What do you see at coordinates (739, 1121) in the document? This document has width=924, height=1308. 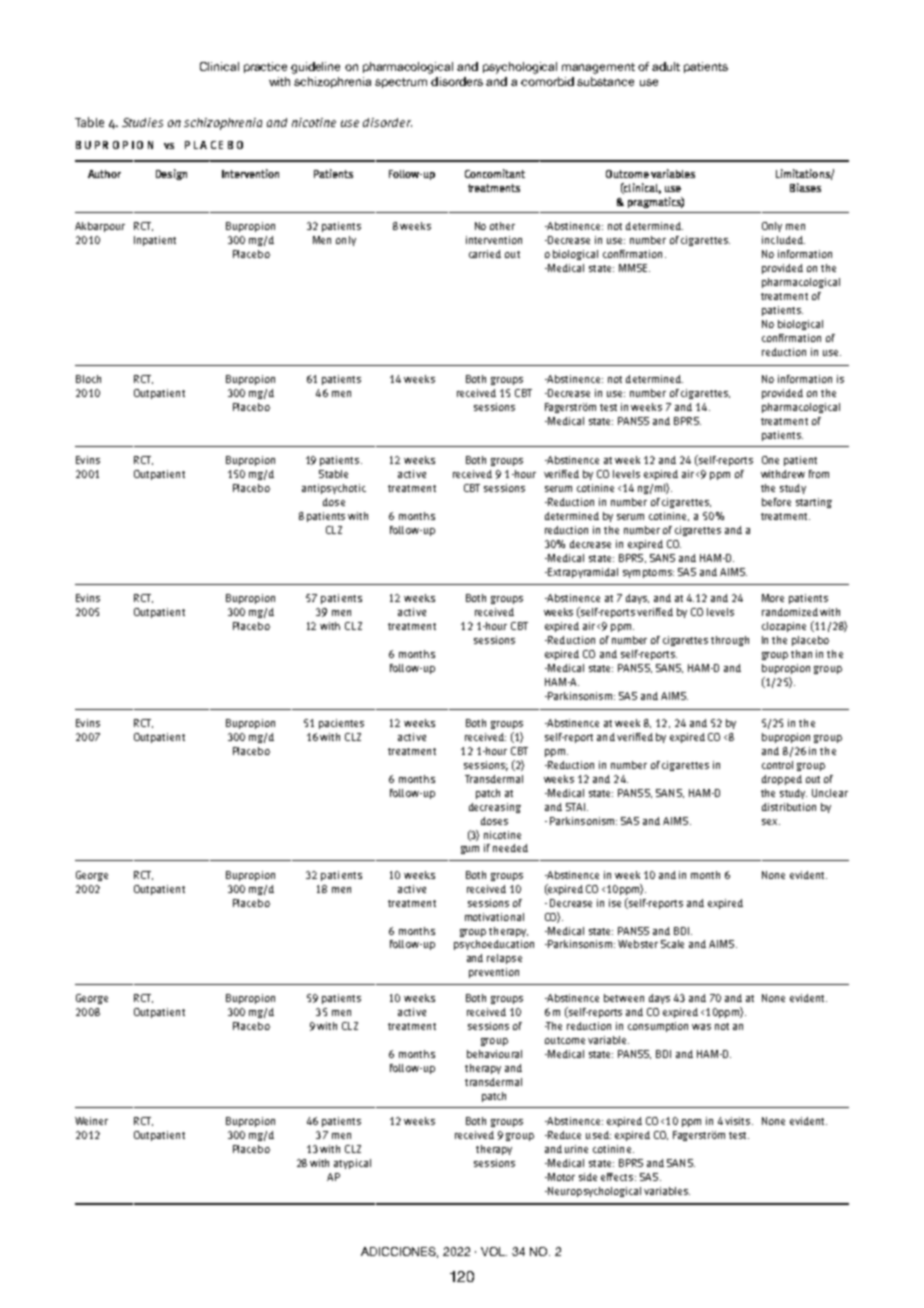 I see `visits` at bounding box center [739, 1121].
